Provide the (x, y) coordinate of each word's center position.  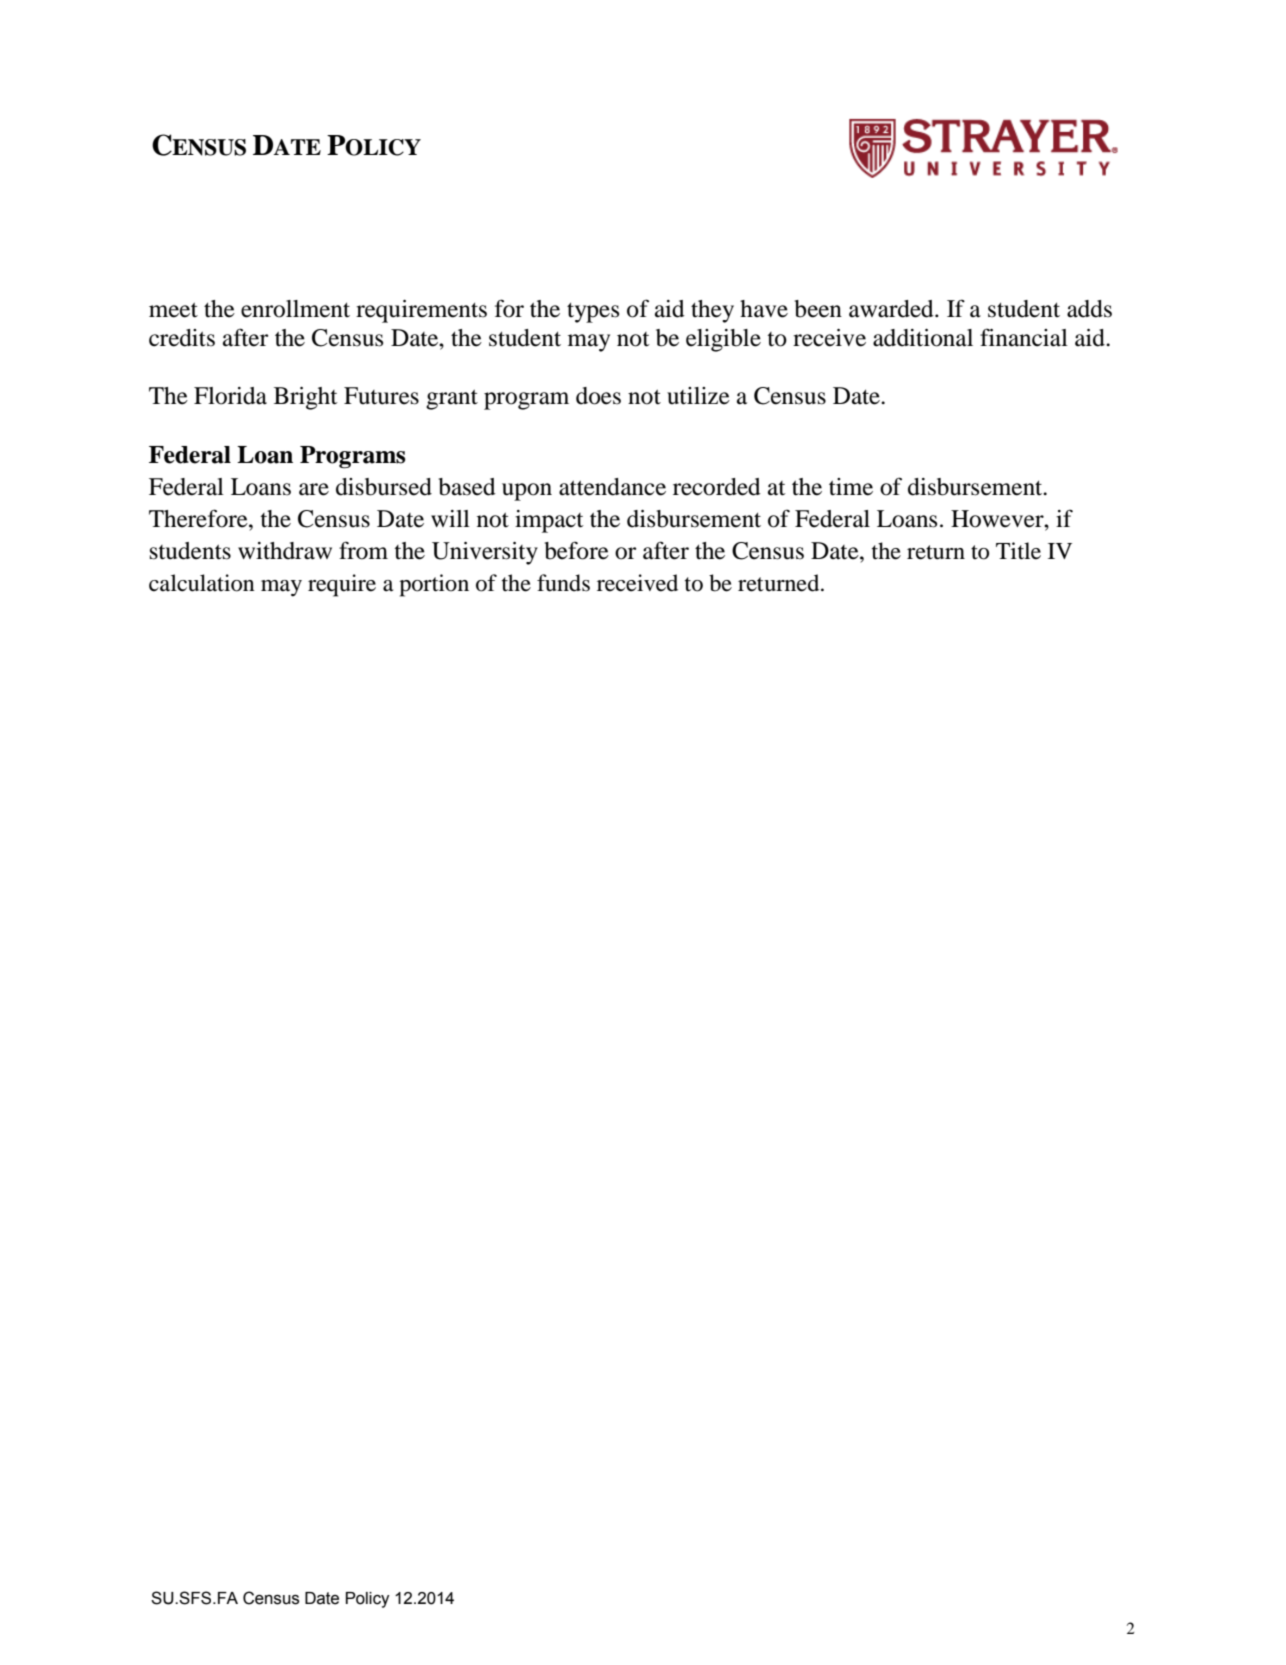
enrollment (295, 309)
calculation (202, 583)
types (593, 312)
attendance (612, 487)
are (314, 489)
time (851, 487)
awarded (892, 309)
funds (563, 583)
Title (1018, 551)
